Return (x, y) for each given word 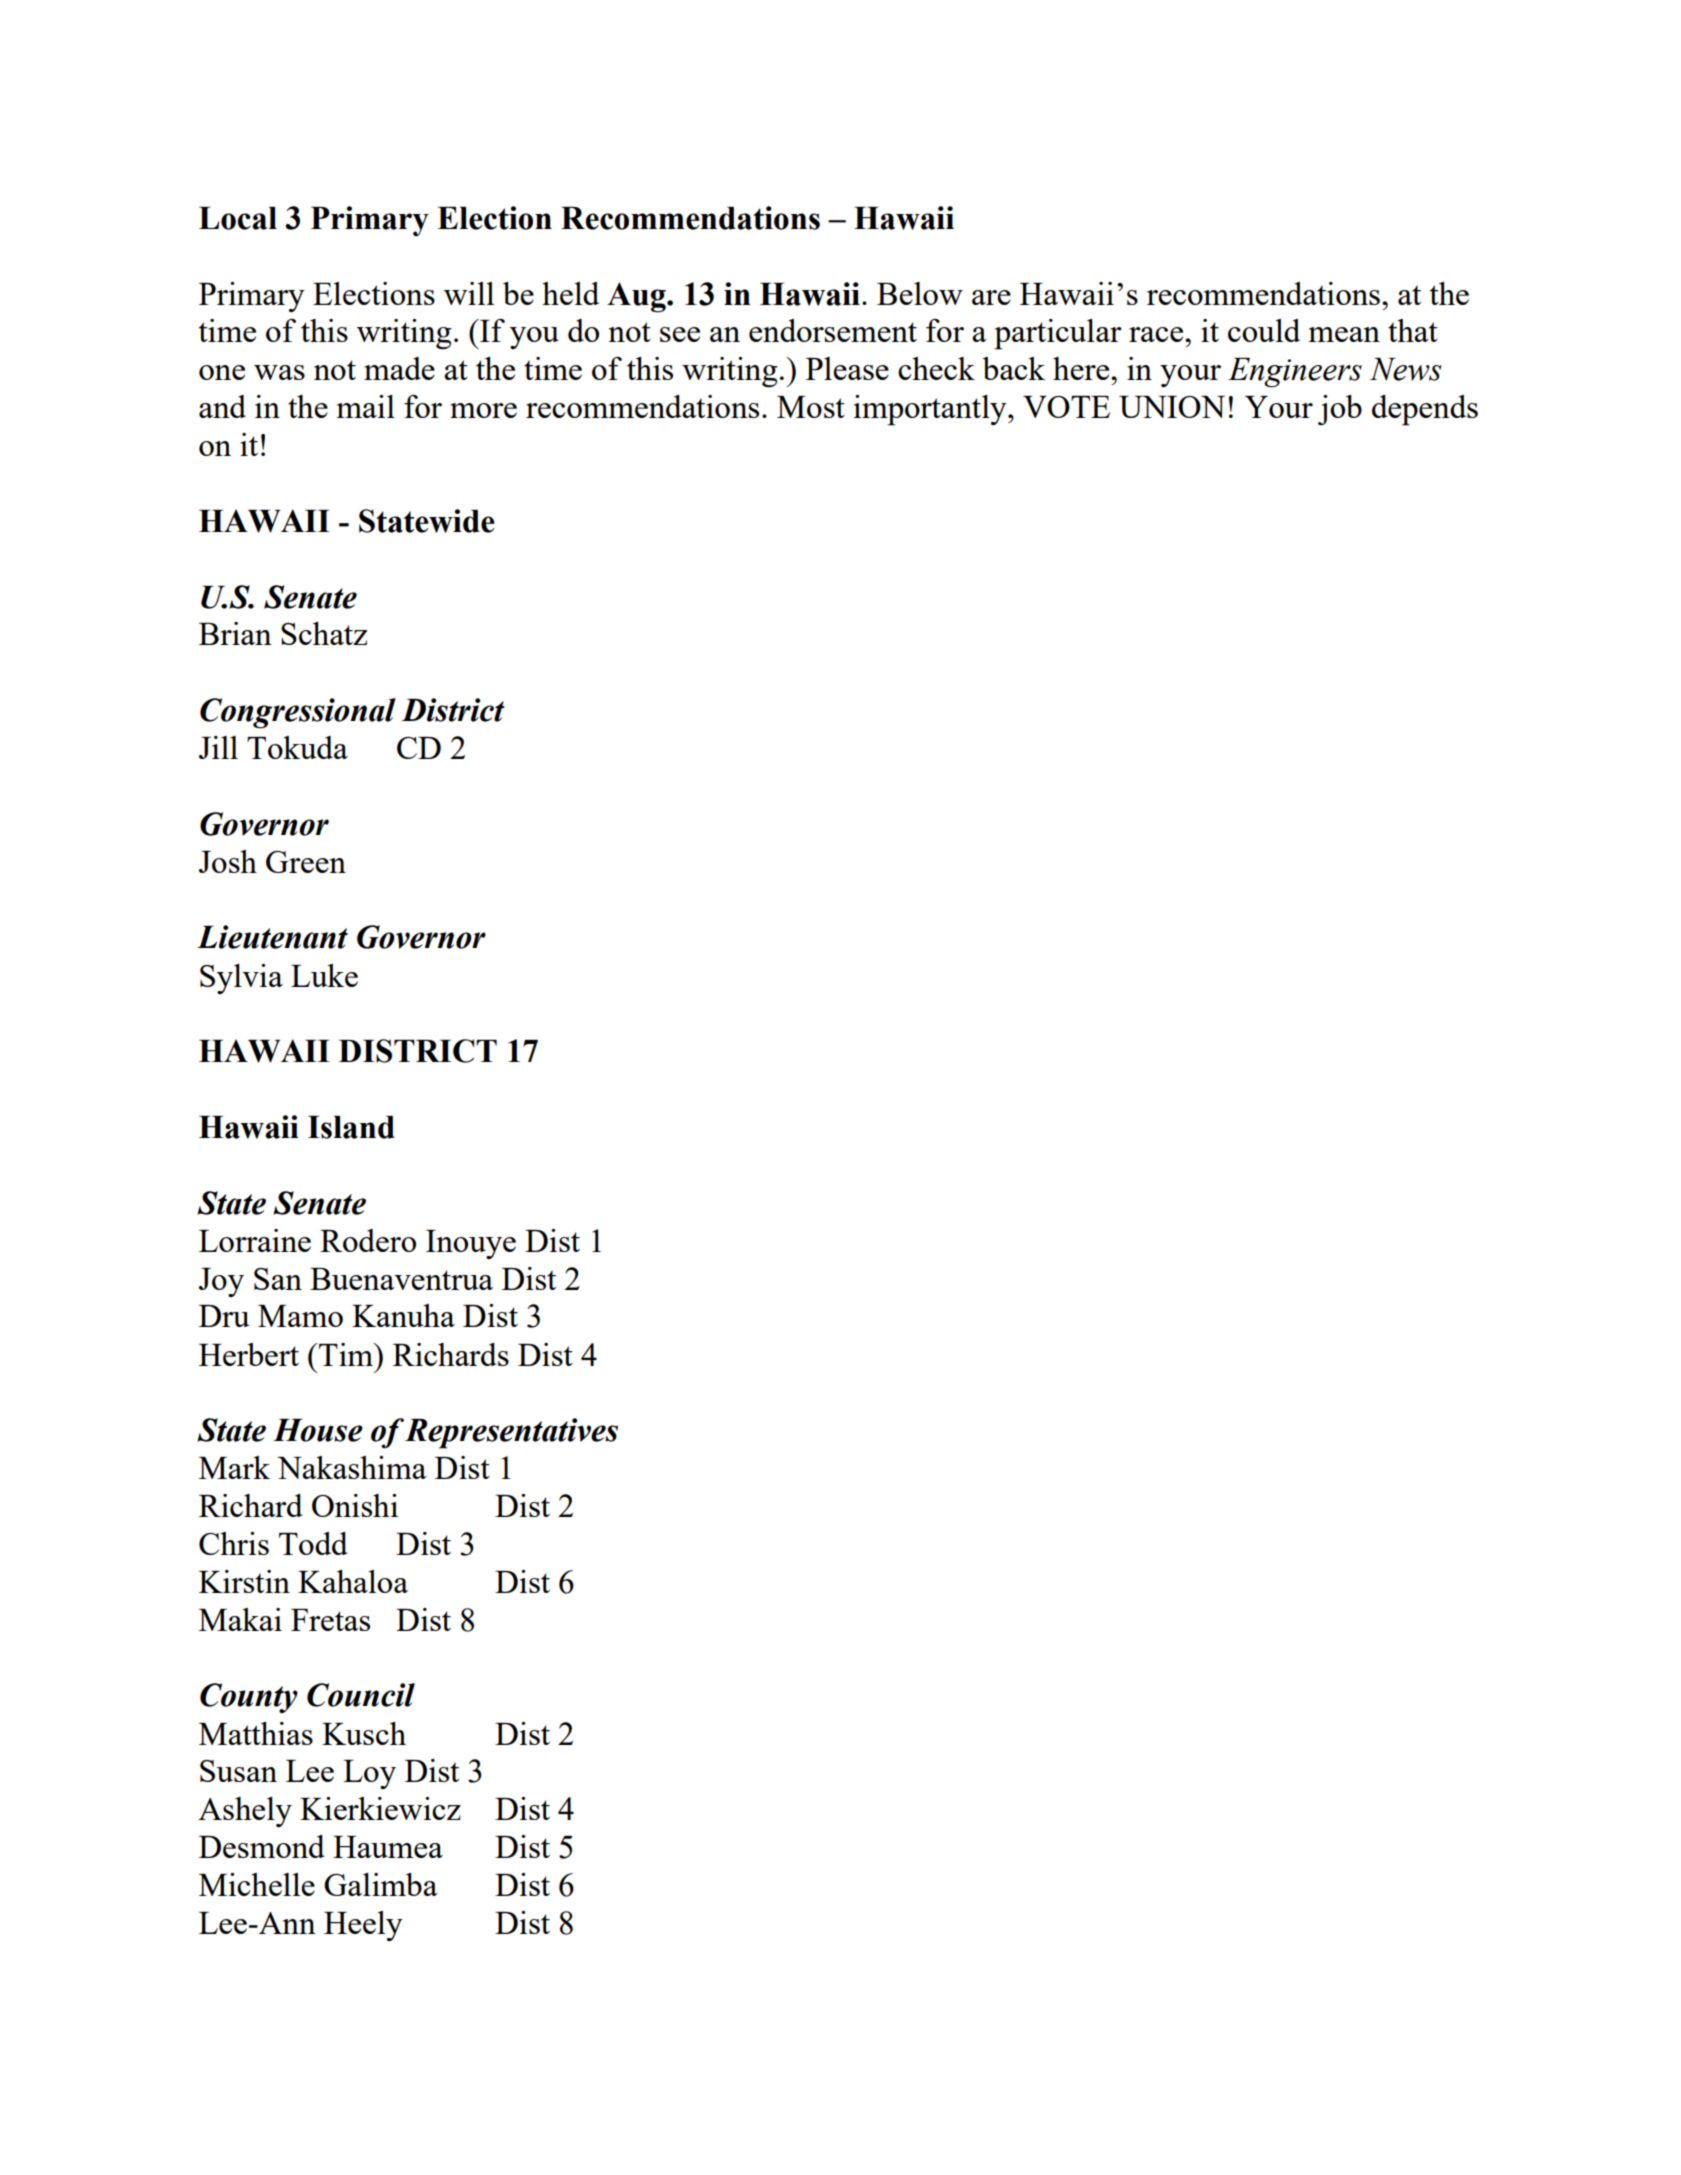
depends (1425, 410)
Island (351, 1127)
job (1340, 410)
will (469, 293)
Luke (324, 975)
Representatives (511, 1433)
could (1264, 330)
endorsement (833, 330)
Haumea (388, 1847)
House (318, 1430)
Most (811, 407)
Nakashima (352, 1467)
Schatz (324, 633)
